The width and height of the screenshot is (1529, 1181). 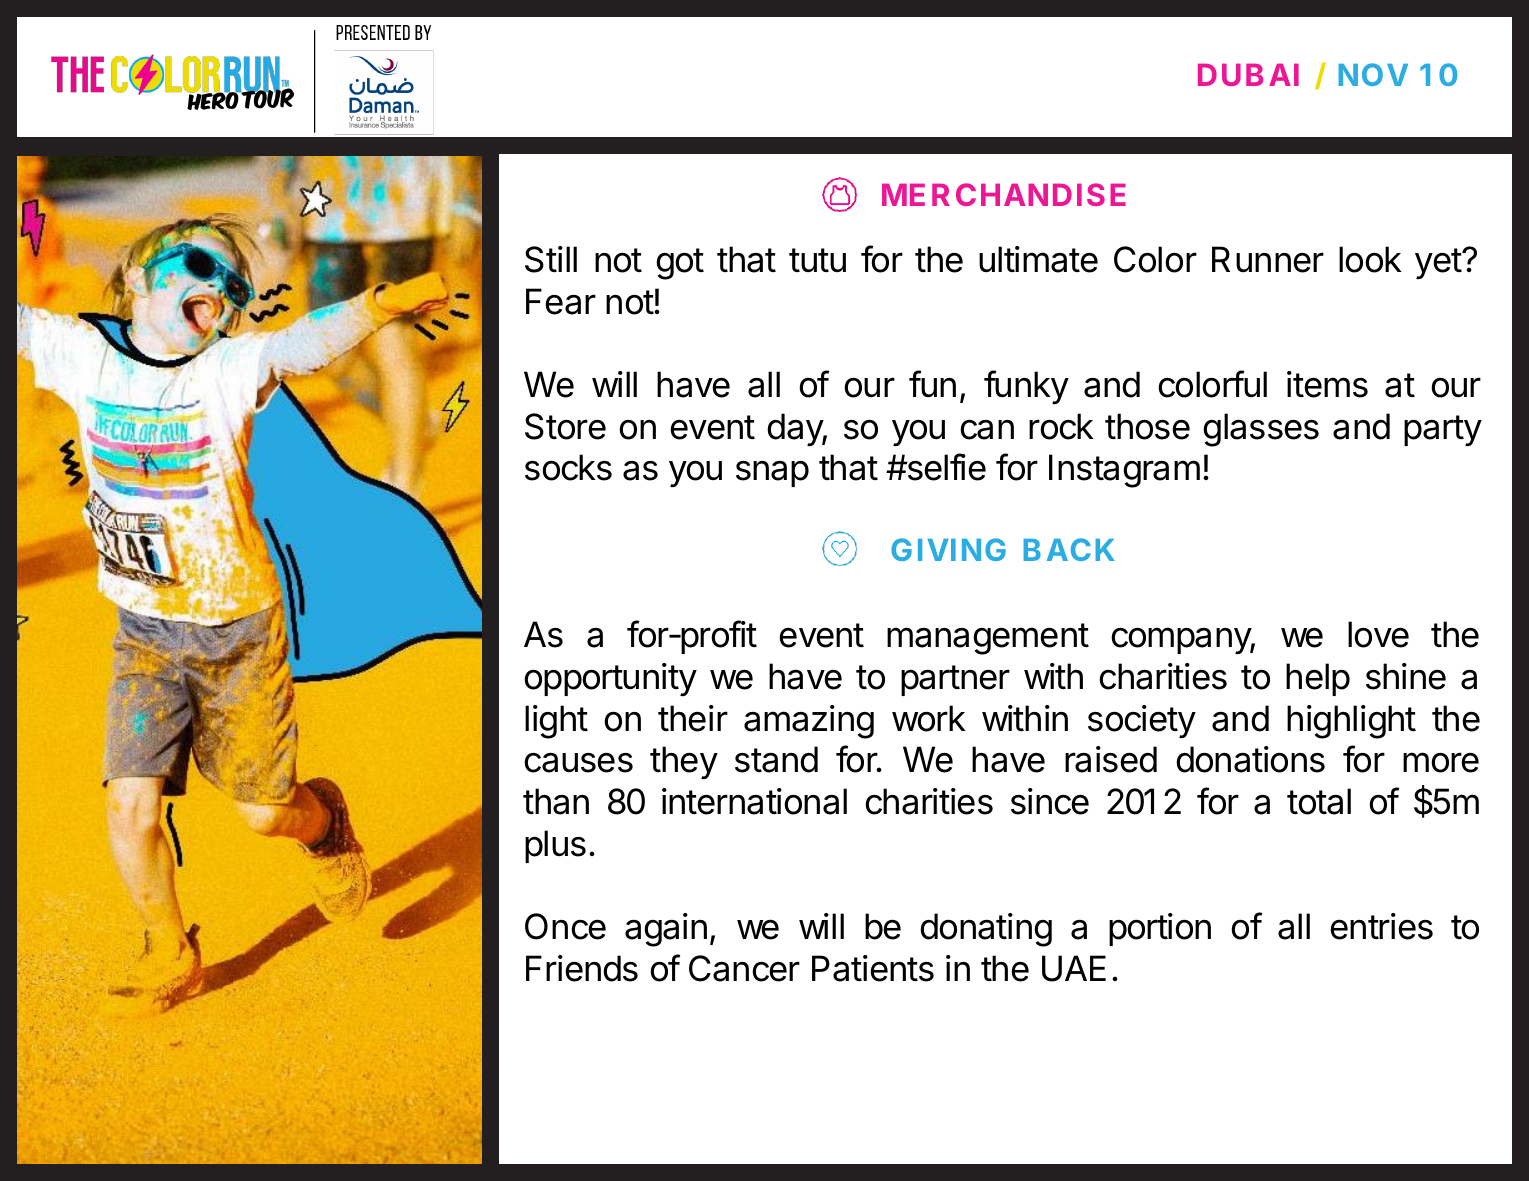 What do you see at coordinates (1381, 926) in the screenshot?
I see `entries` at bounding box center [1381, 926].
